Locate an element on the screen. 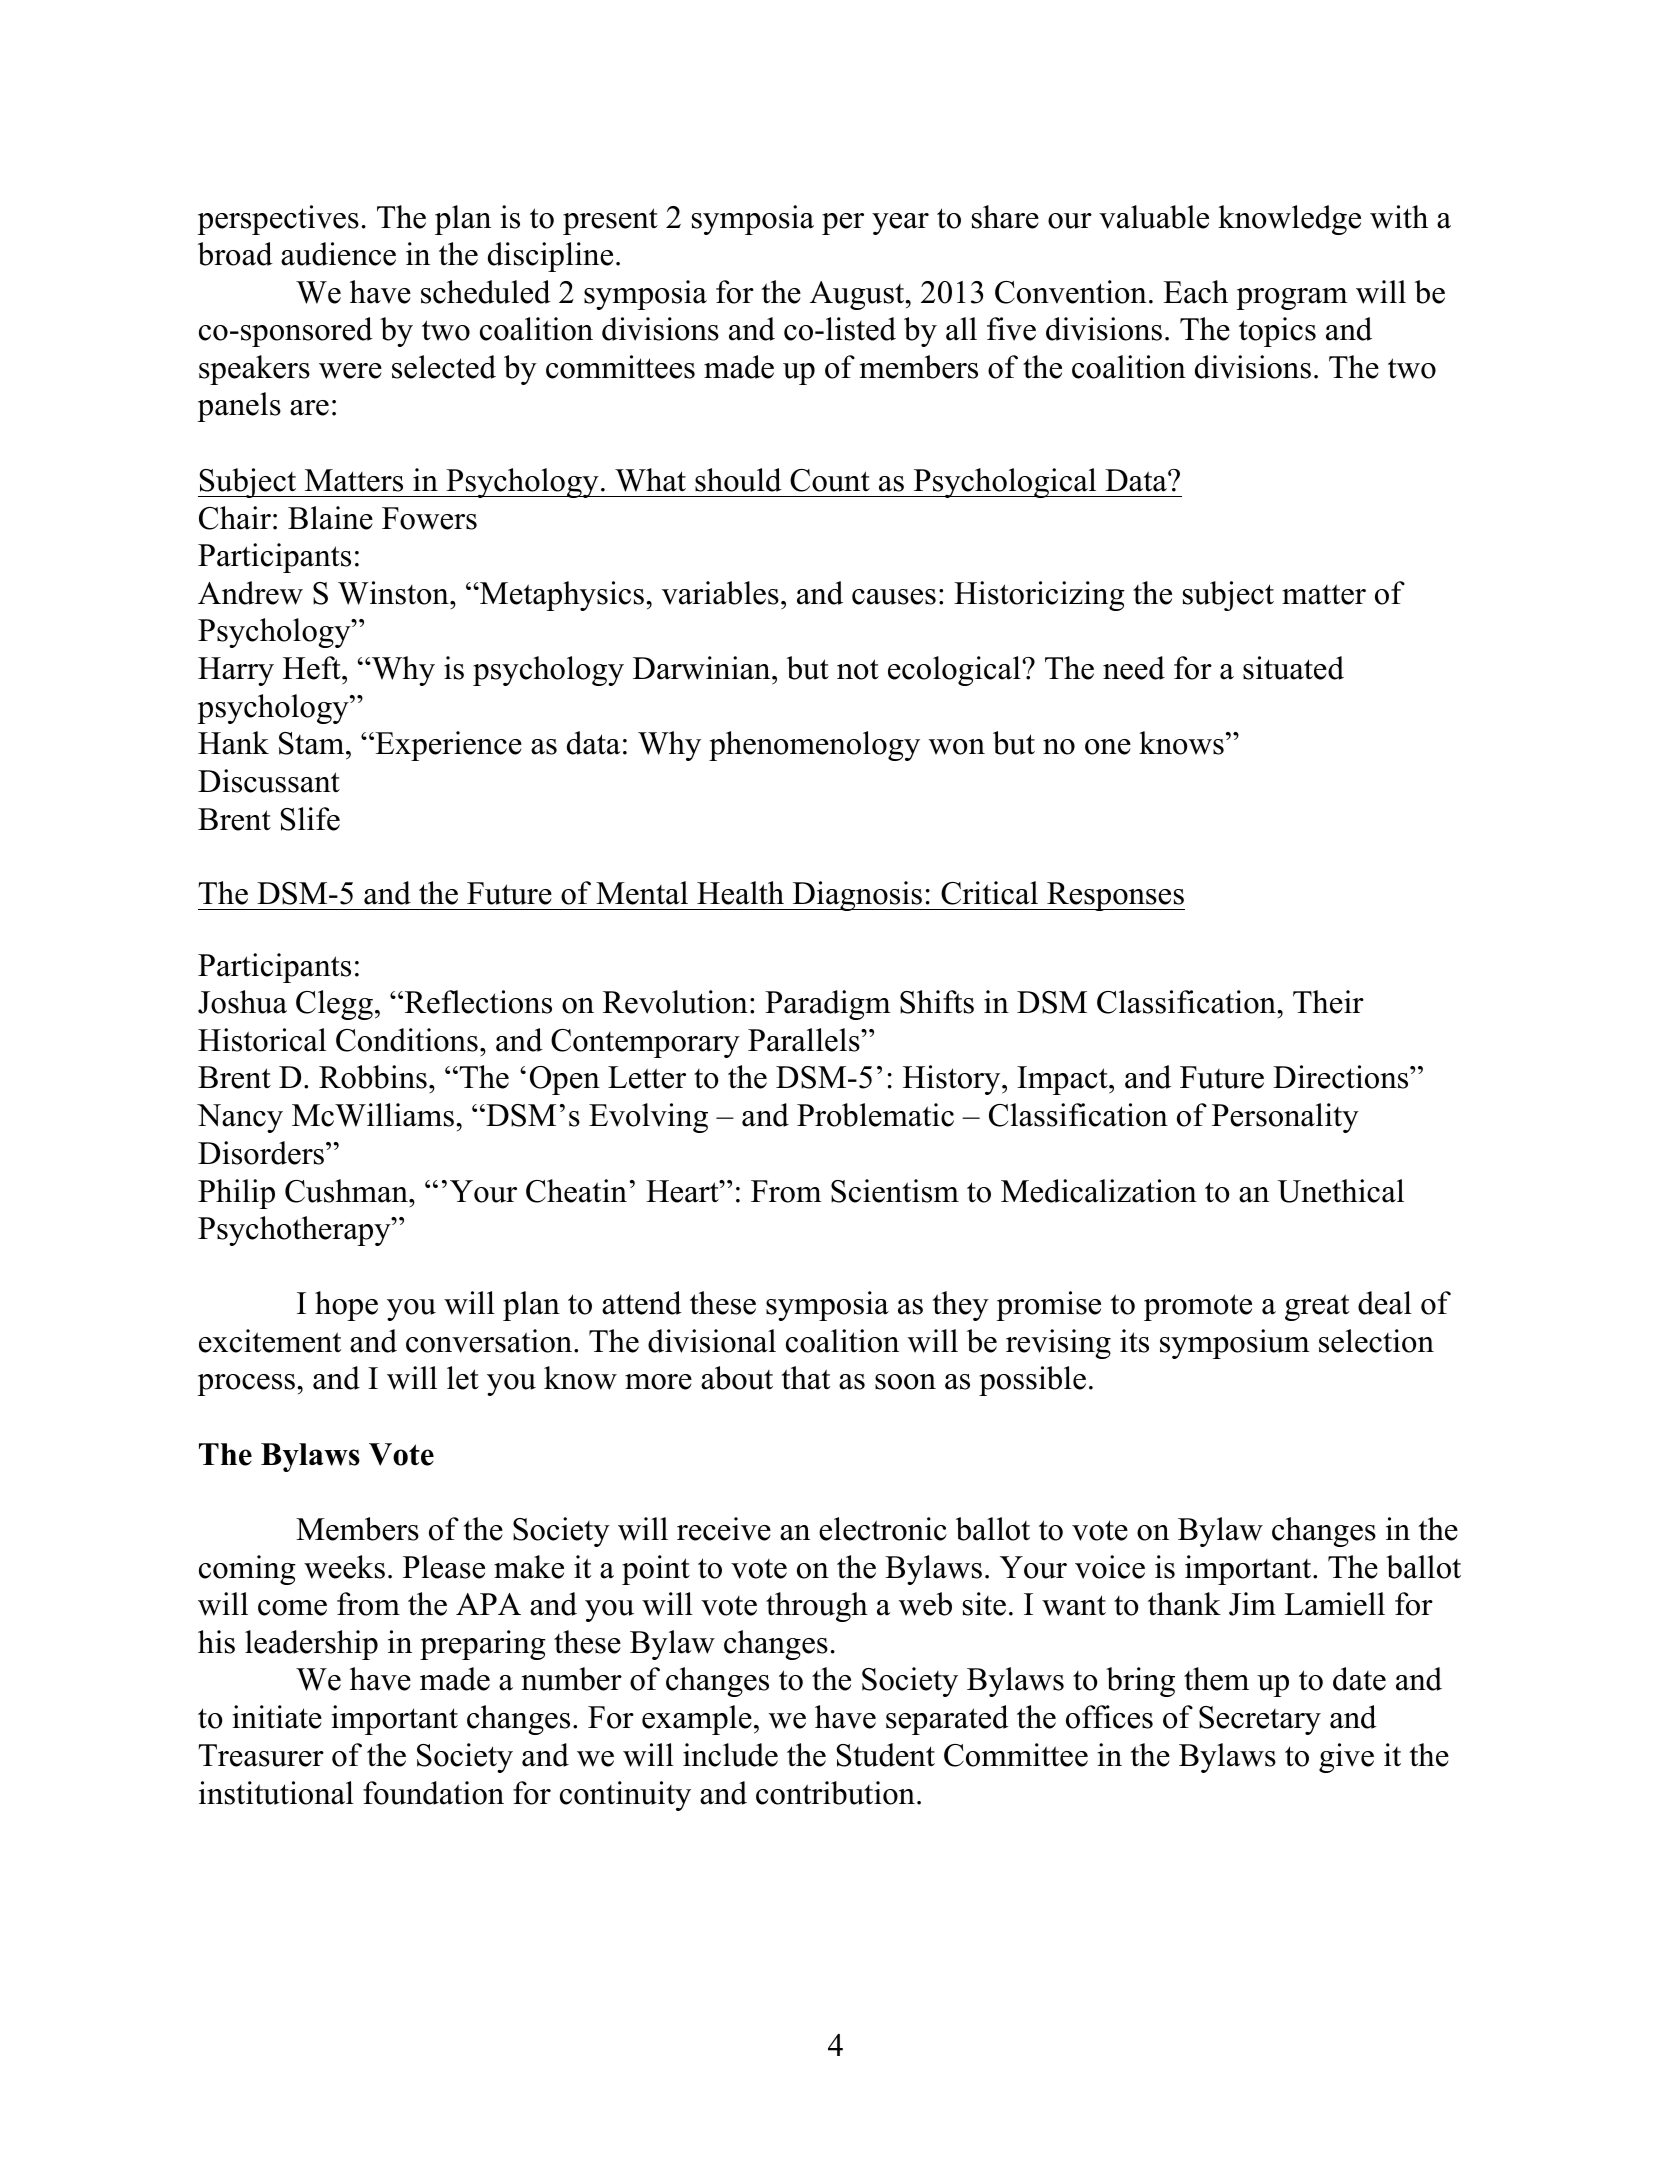 This screenshot has height=2160, width=1669. audience is located at coordinates (338, 254).
